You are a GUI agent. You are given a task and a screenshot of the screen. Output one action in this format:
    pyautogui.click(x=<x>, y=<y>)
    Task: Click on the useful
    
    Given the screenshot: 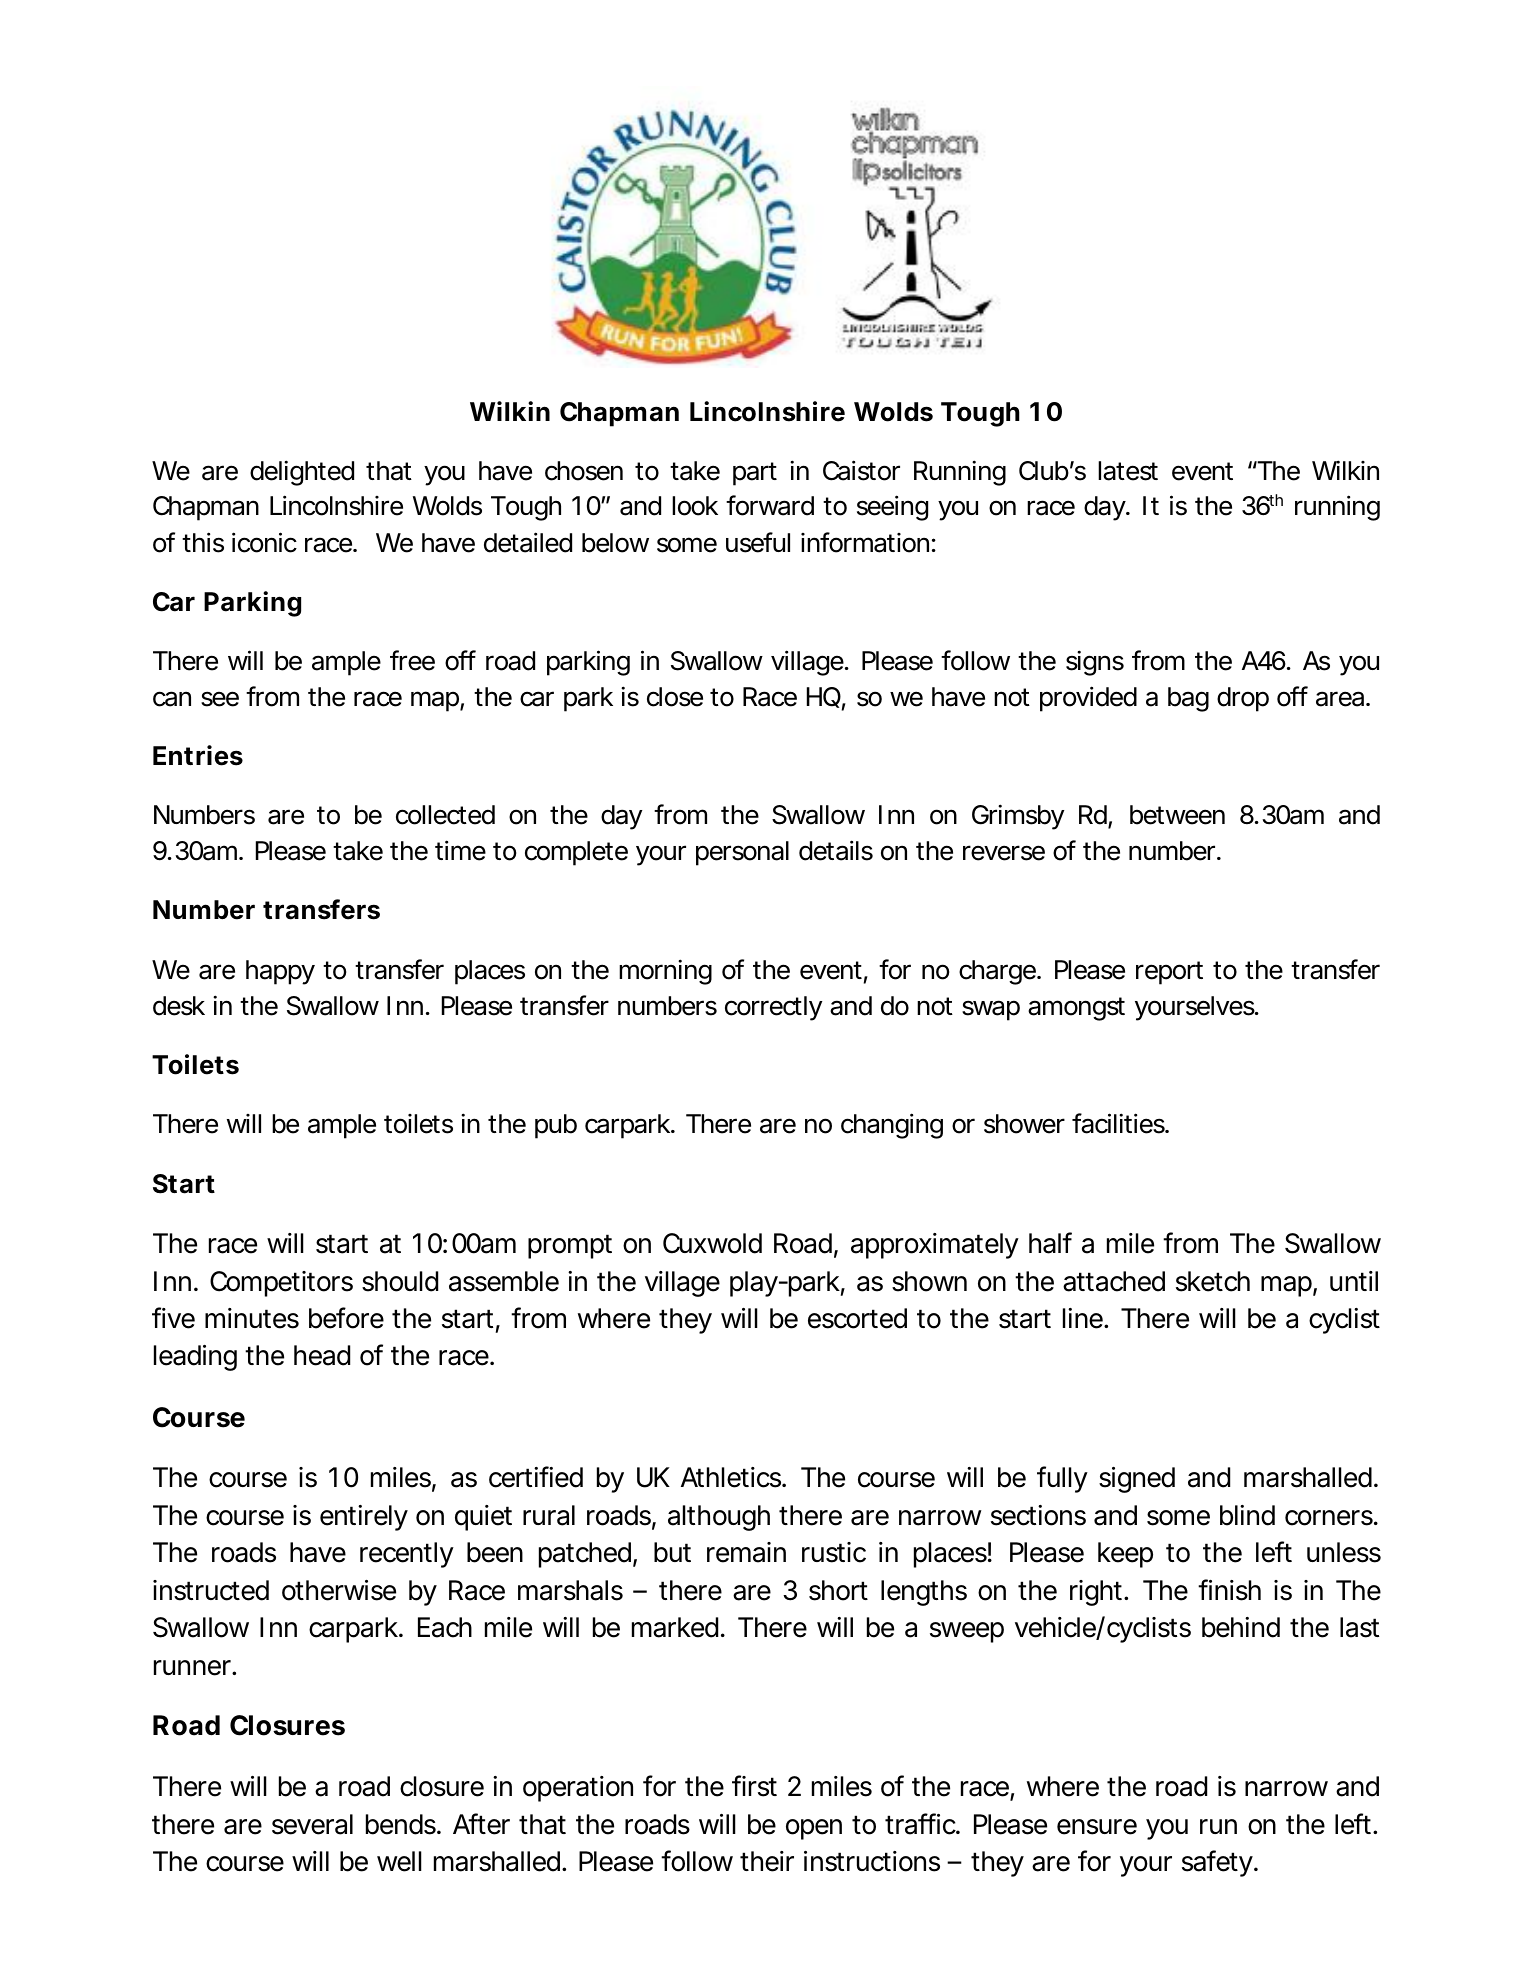 What is the action you would take?
    pyautogui.click(x=758, y=542)
